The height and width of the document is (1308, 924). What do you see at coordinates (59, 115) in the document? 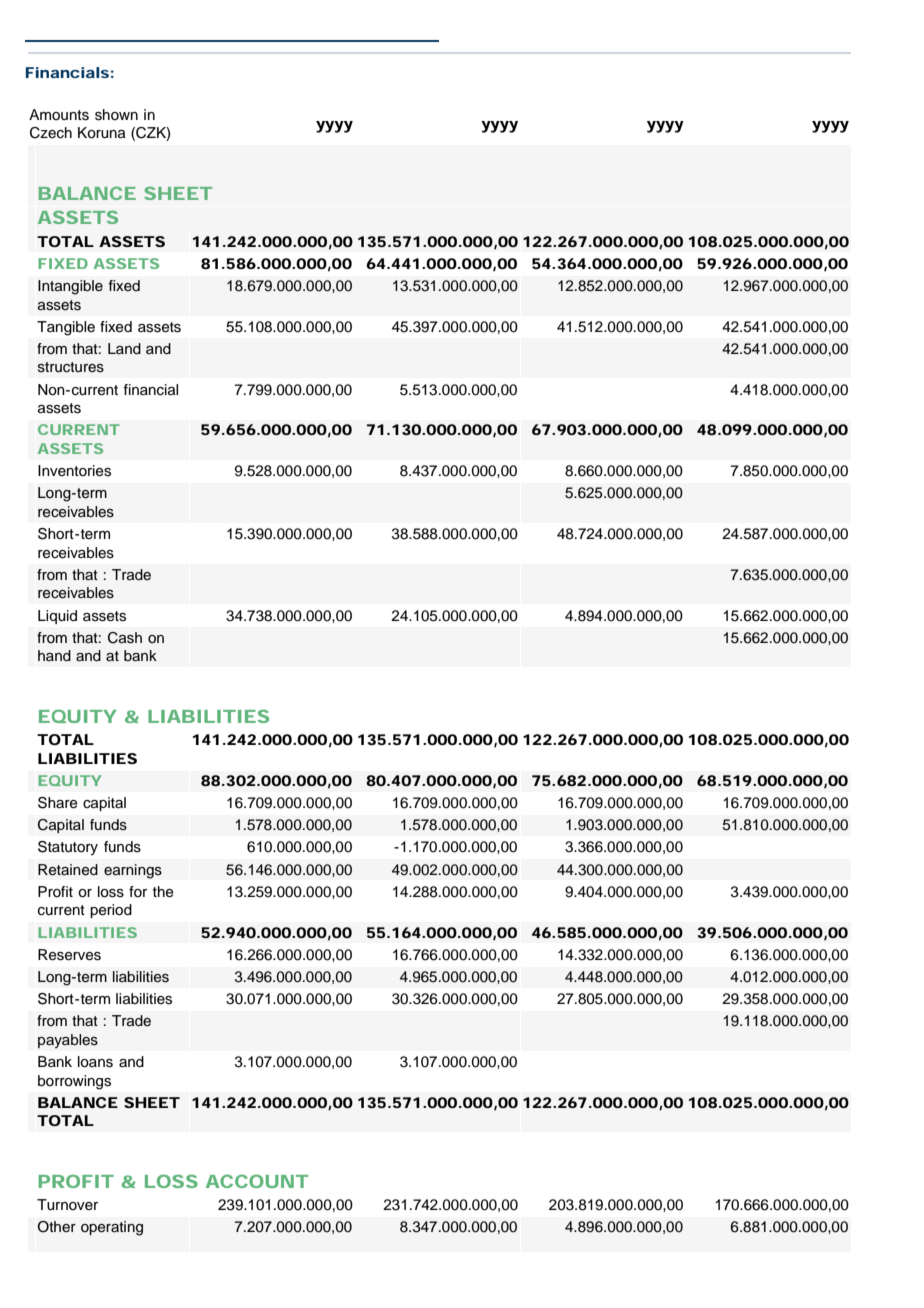
I see `Amounts` at bounding box center [59, 115].
